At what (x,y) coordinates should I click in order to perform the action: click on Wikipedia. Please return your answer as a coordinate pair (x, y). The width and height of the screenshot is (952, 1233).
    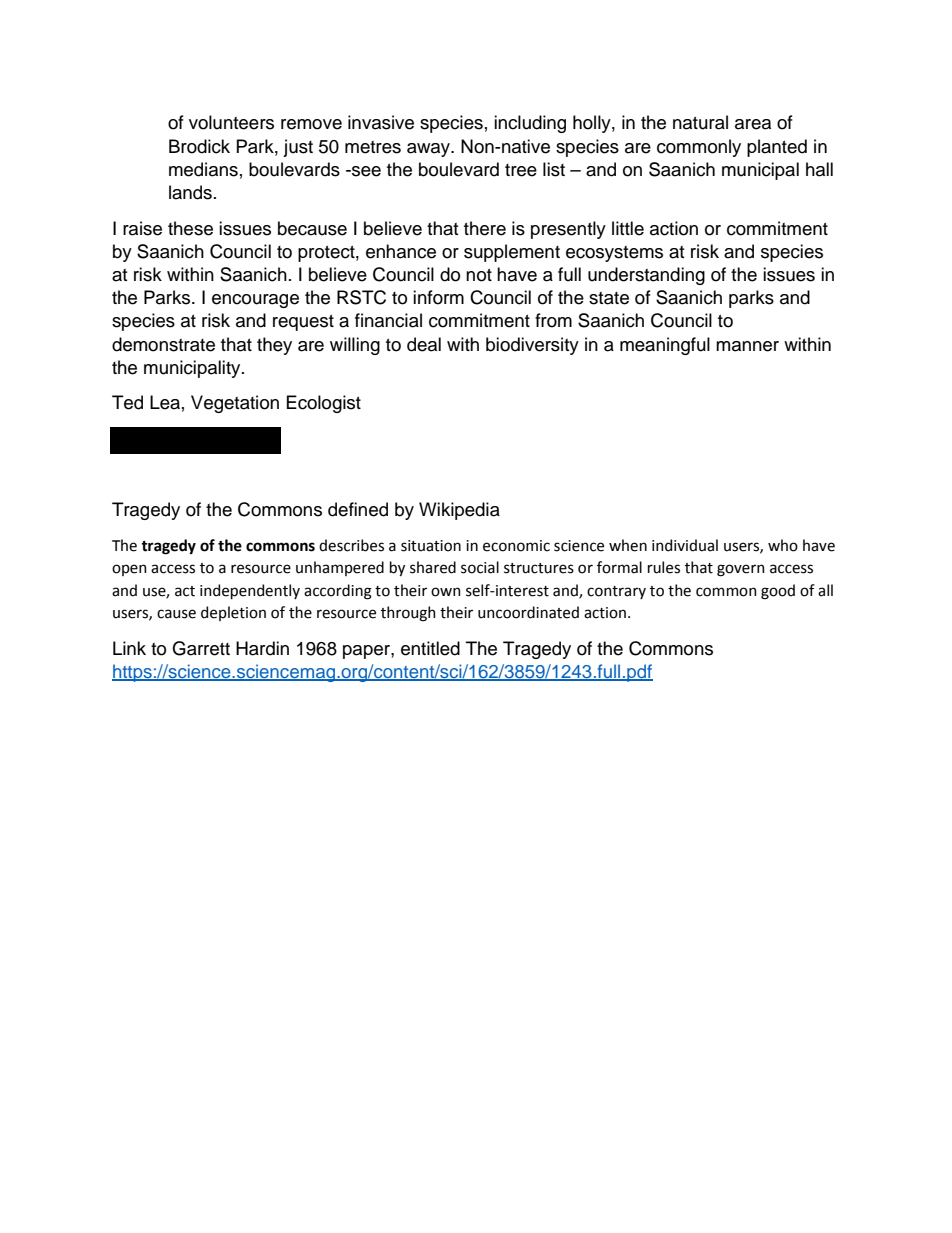
    Looking at the image, I should click on (459, 511).
